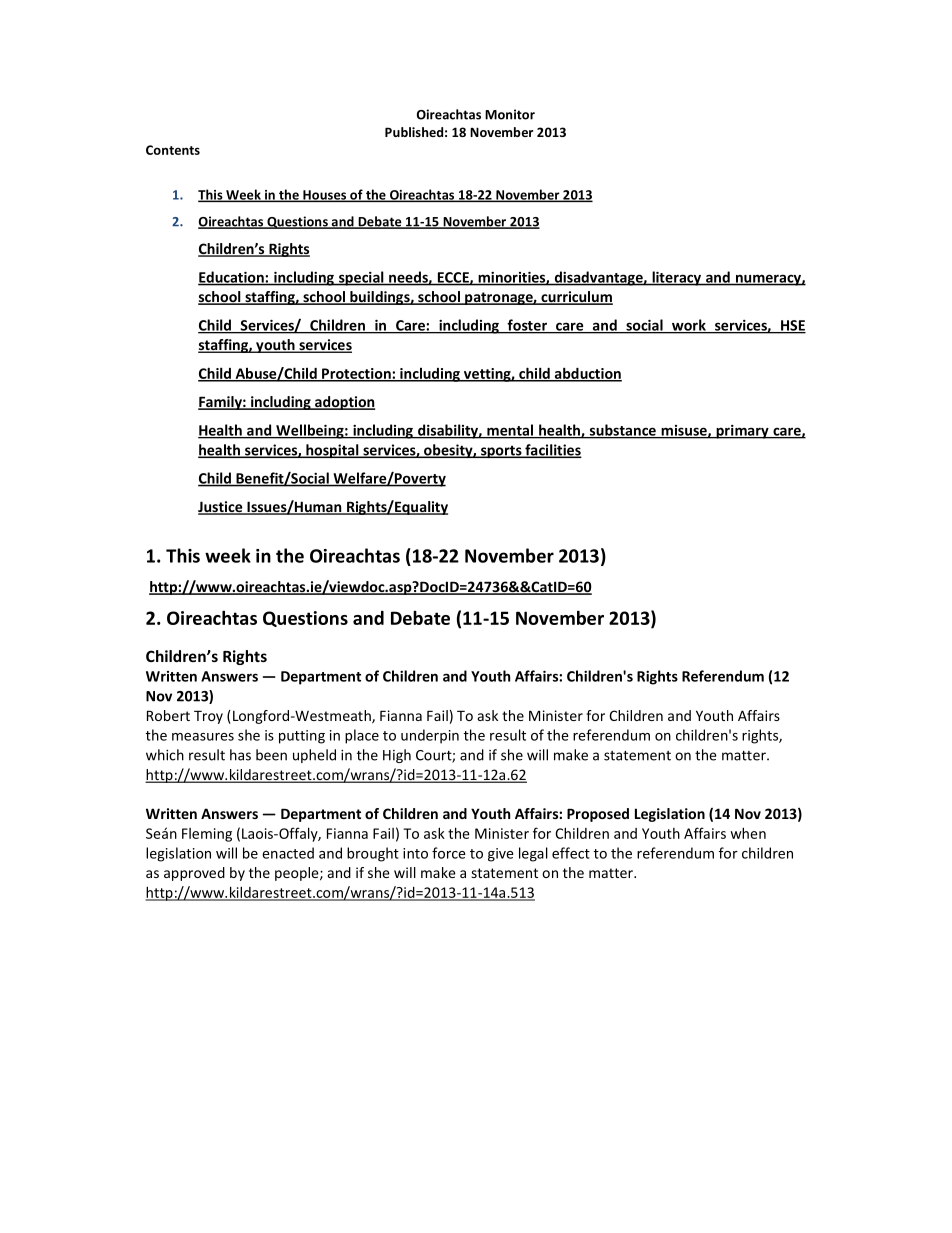  Describe the element at coordinates (221, 508) in the document. I see `Justice` at that location.
